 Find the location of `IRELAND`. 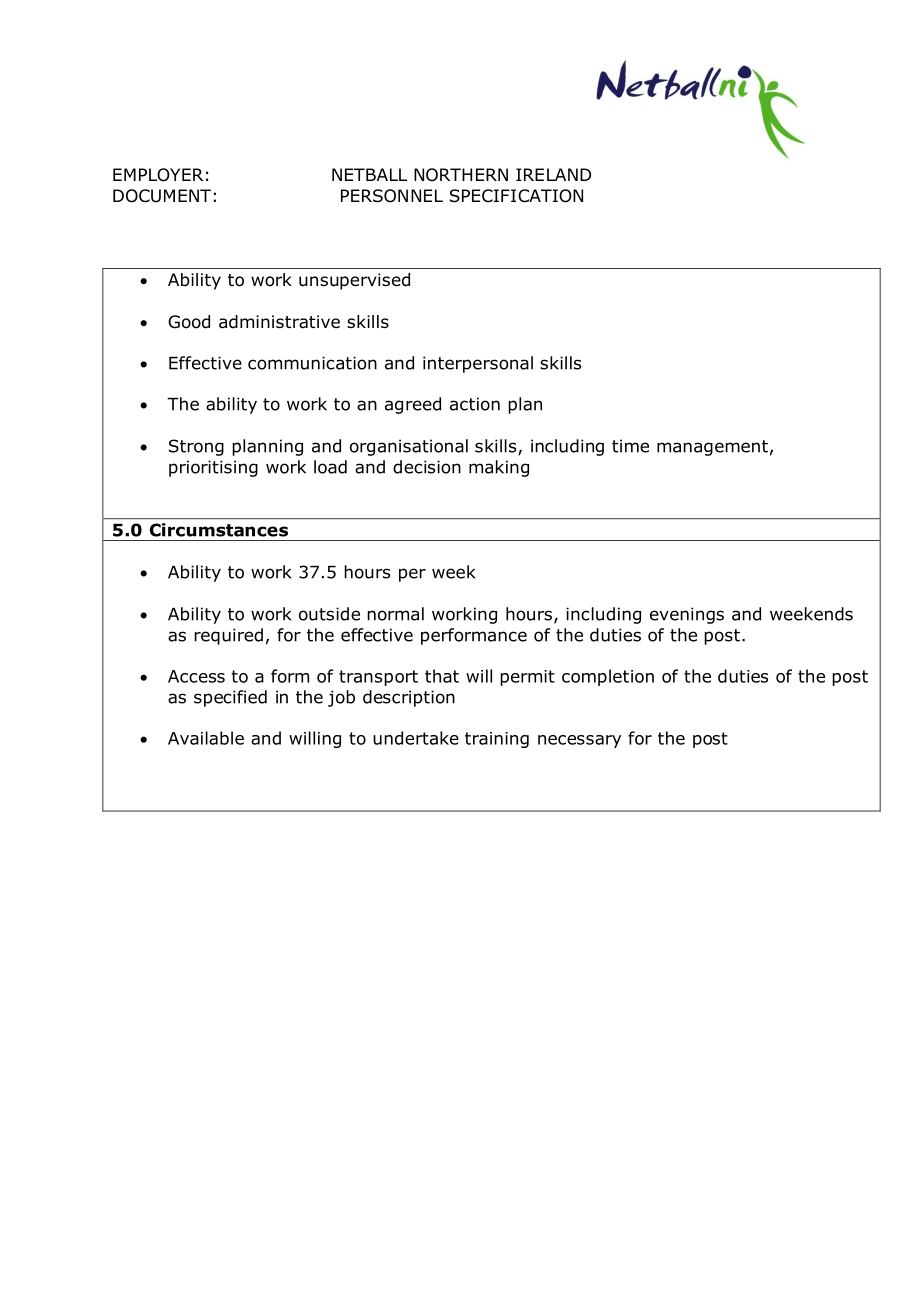

IRELAND is located at coordinates (553, 174).
